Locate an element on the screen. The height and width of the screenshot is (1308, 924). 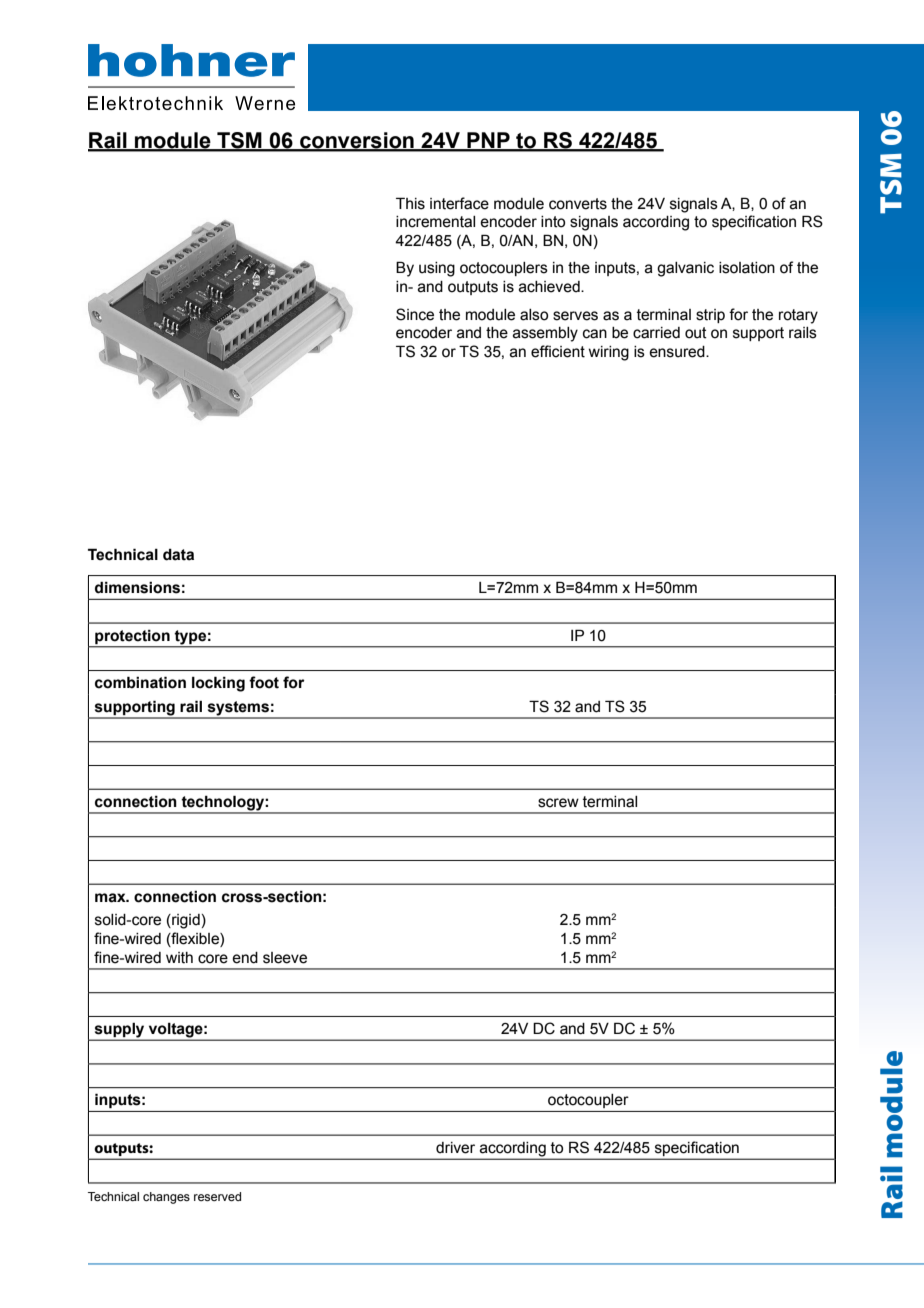
reserved is located at coordinates (217, 1196).
